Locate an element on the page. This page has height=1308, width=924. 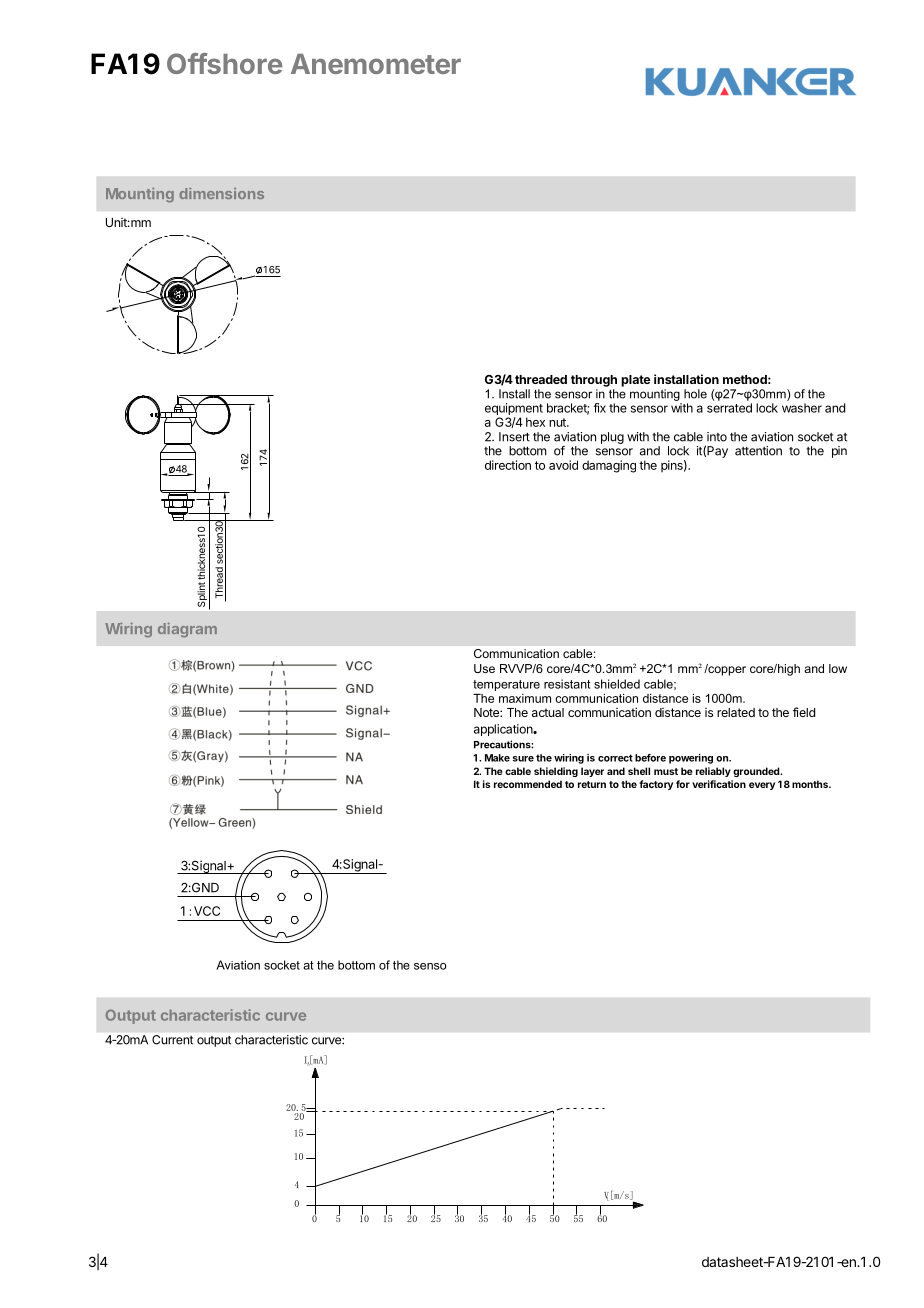
attention is located at coordinates (758, 451).
